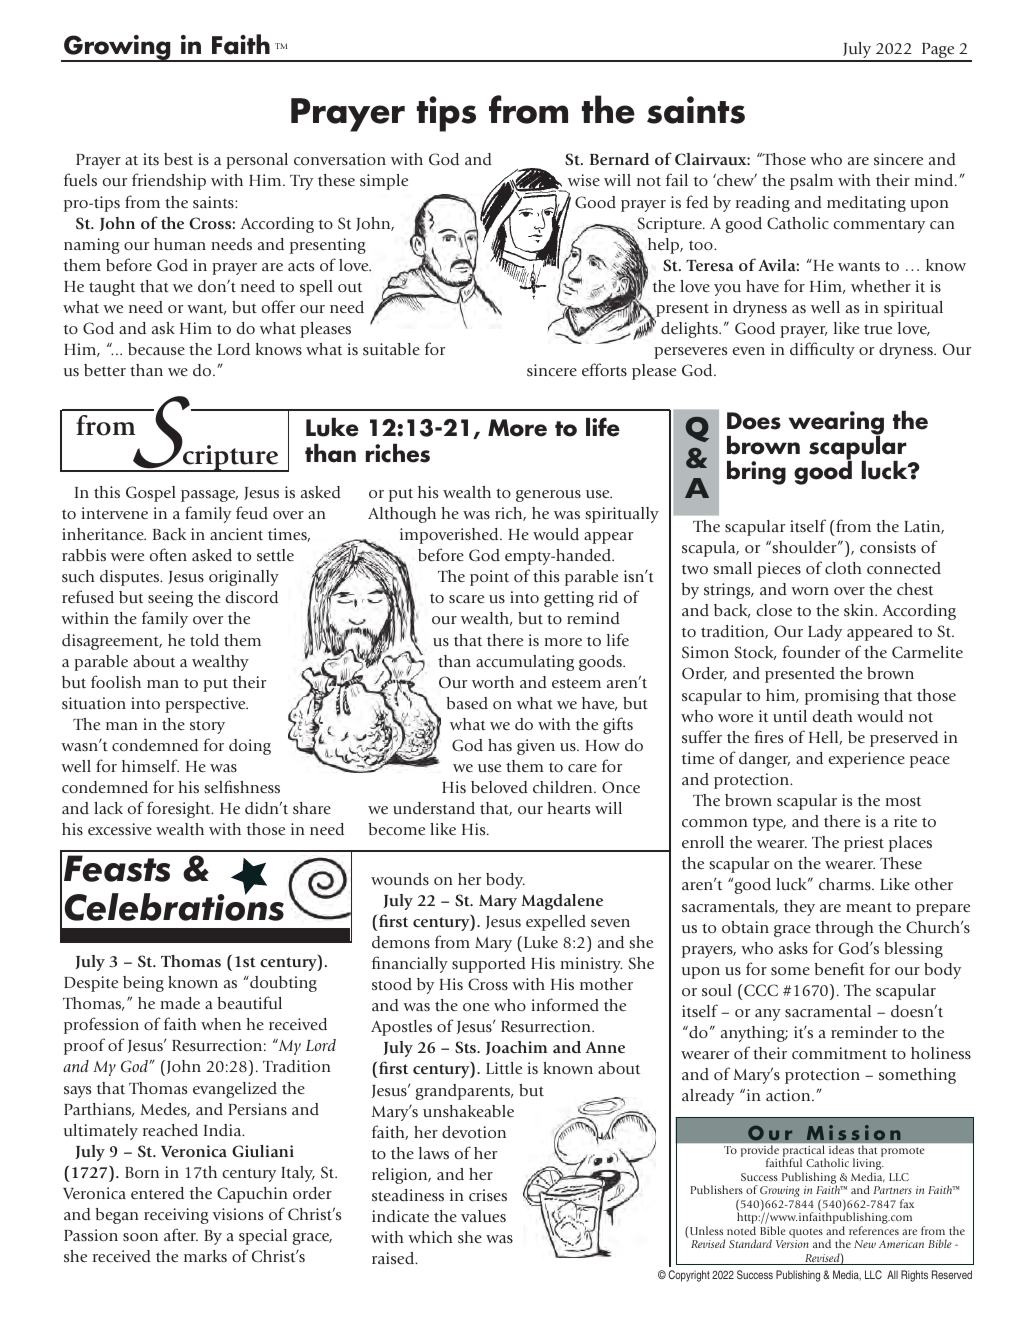 Image resolution: width=1033 pixels, height=1337 pixels. I want to click on Page, so click(938, 52).
